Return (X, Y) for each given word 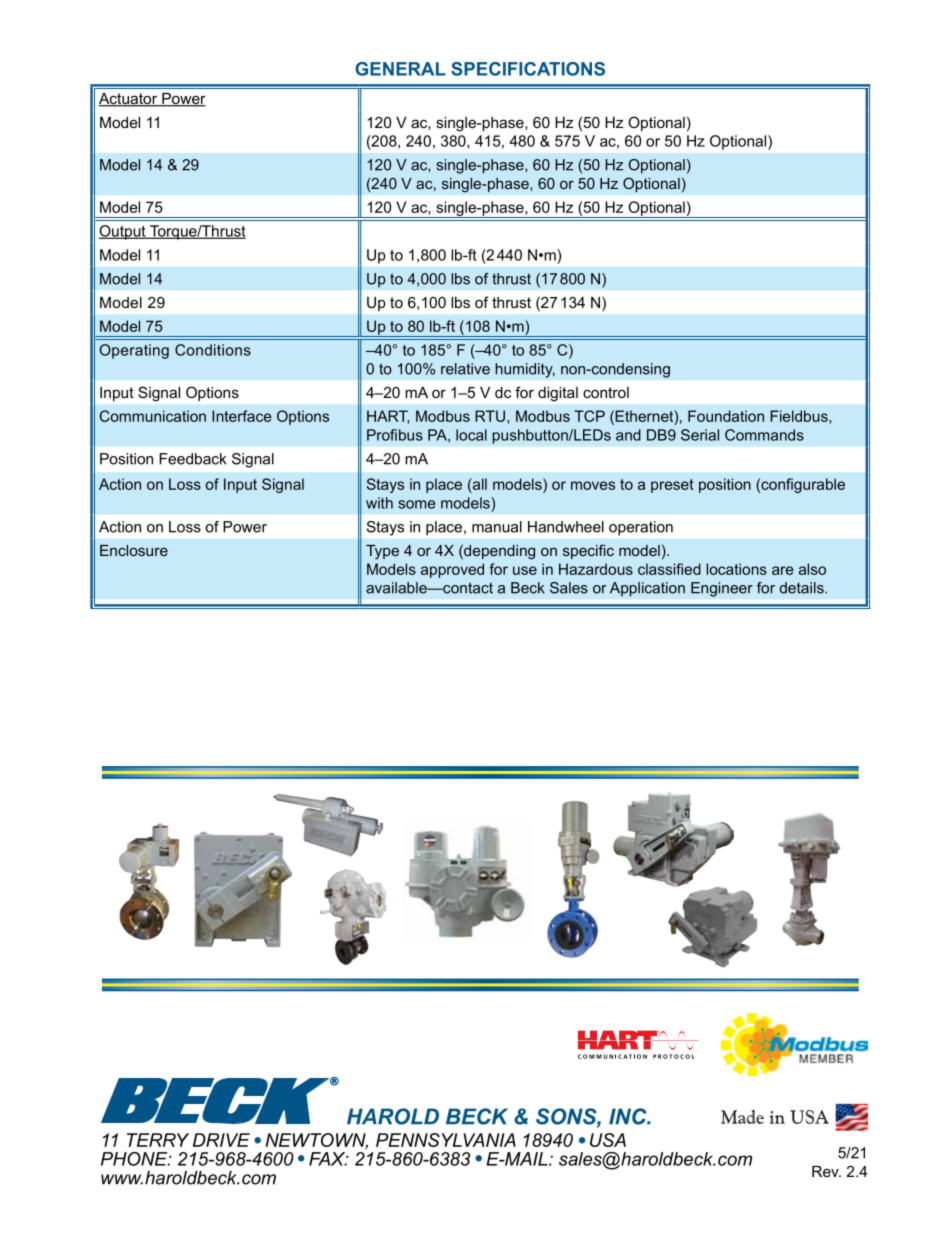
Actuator (129, 100)
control (606, 392)
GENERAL (400, 69)
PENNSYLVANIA (446, 1140)
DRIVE (221, 1140)
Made (742, 1117)
